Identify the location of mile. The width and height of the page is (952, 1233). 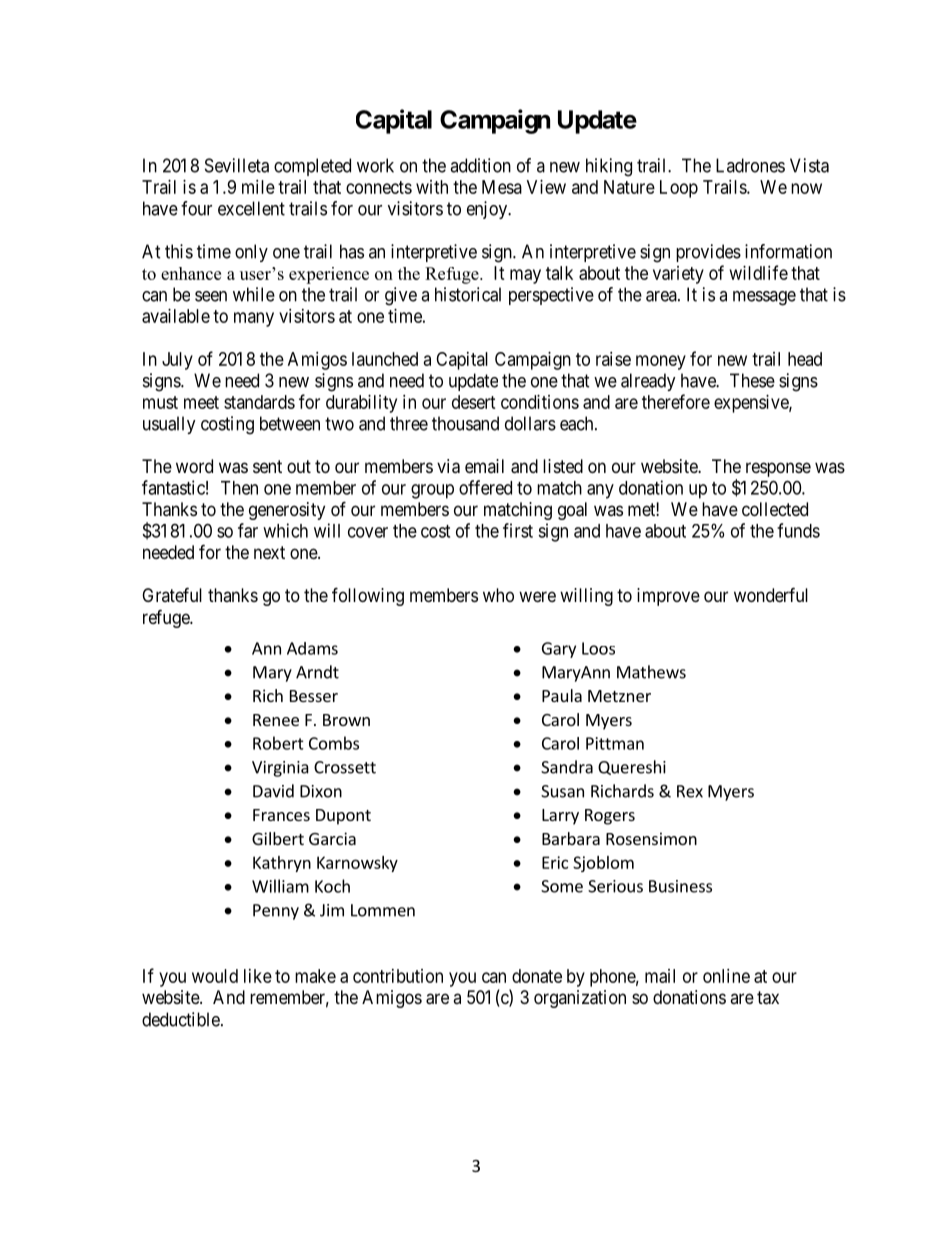
(258, 187).
